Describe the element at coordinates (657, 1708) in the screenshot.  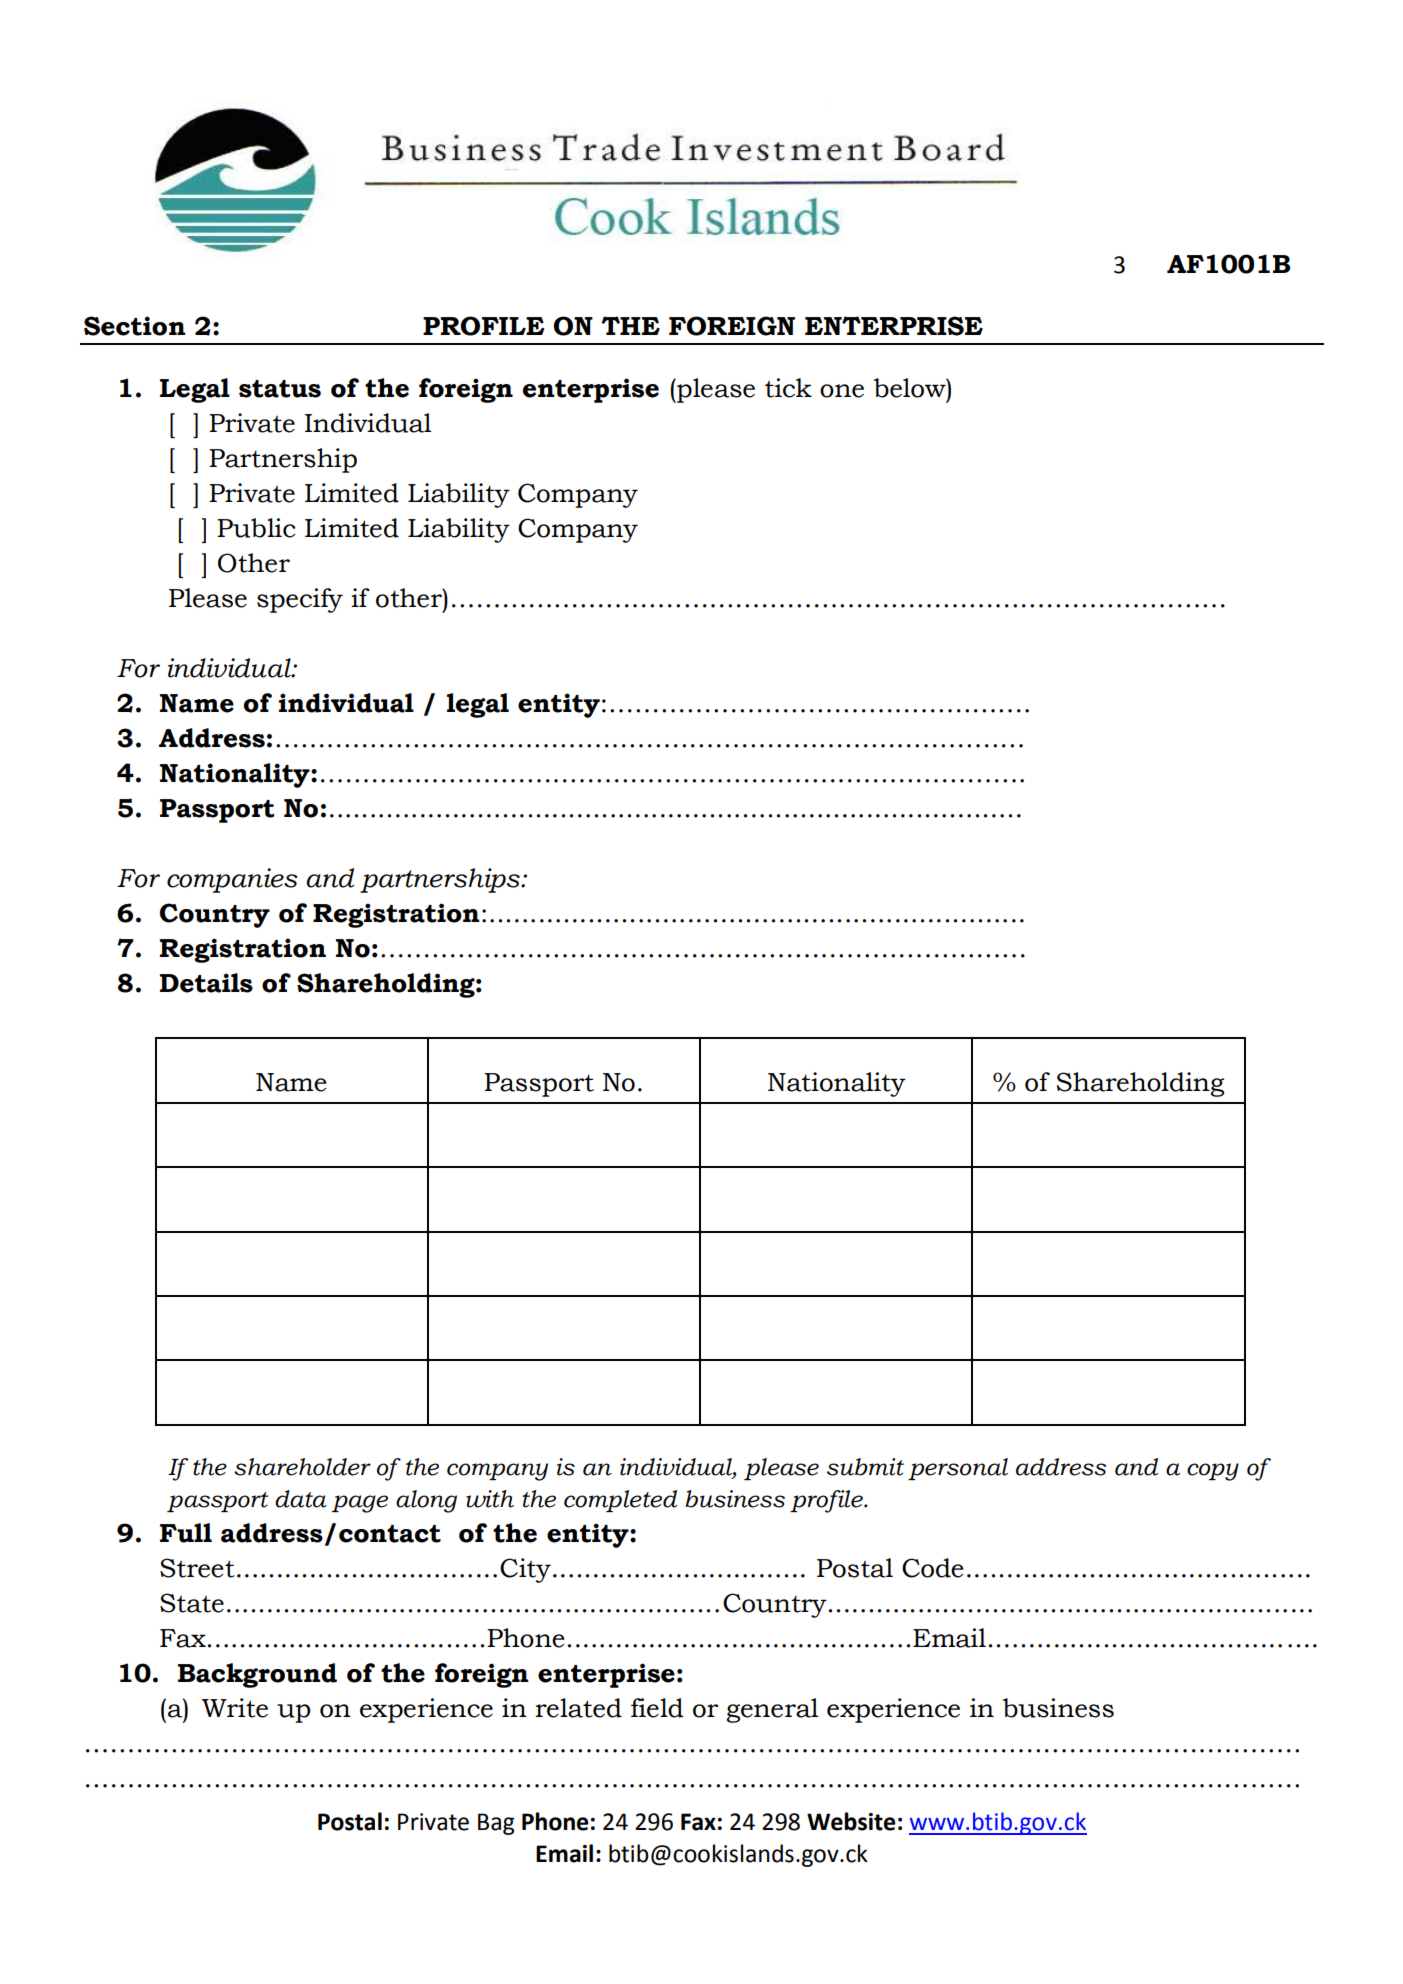
I see `field` at that location.
